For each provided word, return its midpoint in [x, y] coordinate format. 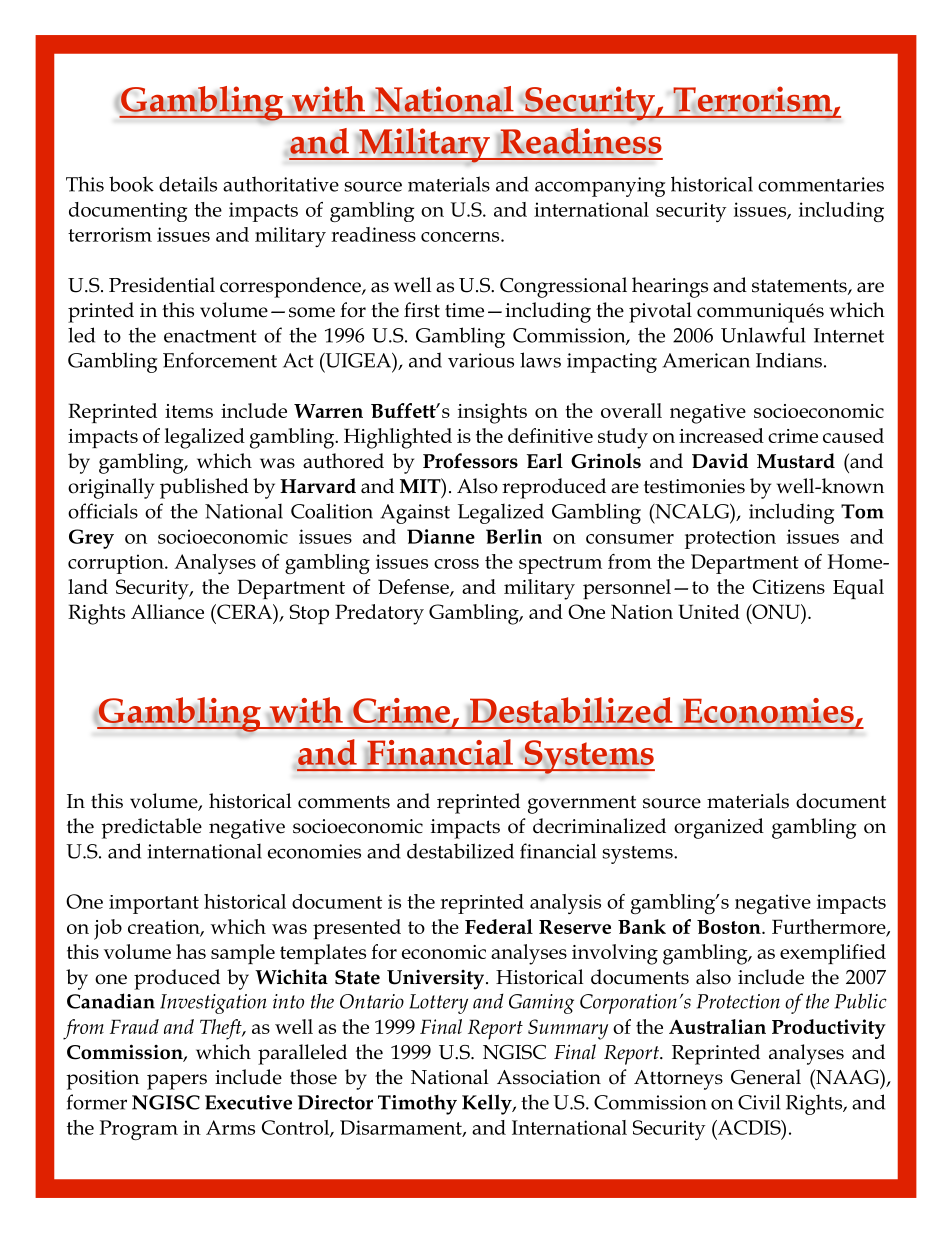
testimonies [694, 486]
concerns [461, 237]
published [204, 488]
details [188, 184]
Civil [759, 1102]
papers [177, 1082]
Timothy [417, 1105]
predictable [151, 828]
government [582, 804]
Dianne [441, 536]
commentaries [821, 184]
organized [719, 828]
